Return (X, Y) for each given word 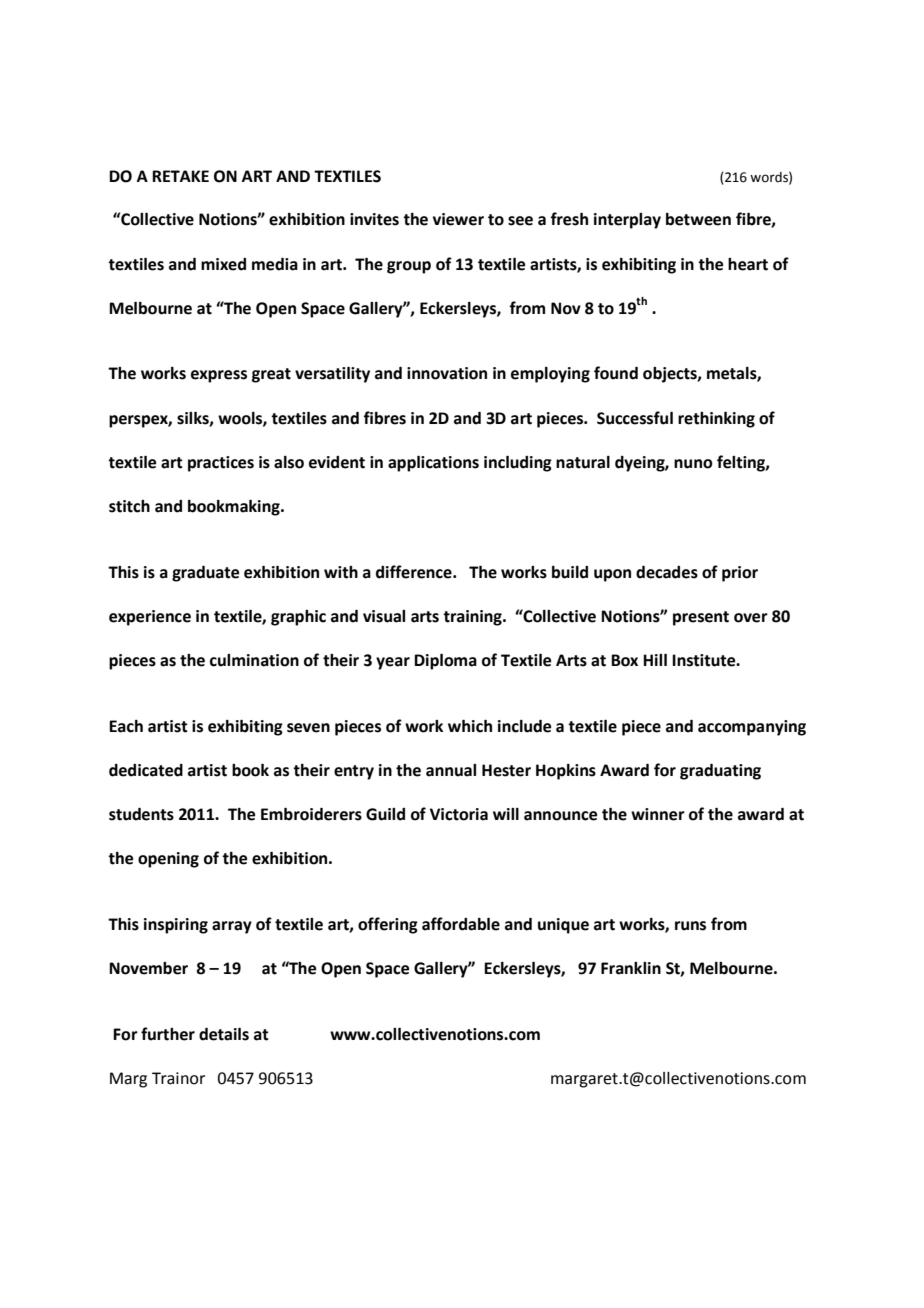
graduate (205, 574)
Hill (655, 660)
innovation (447, 373)
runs (690, 926)
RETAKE (180, 176)
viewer (458, 219)
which (470, 726)
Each (126, 726)
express (219, 376)
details (224, 1034)
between (698, 219)
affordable (461, 924)
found (616, 373)
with (341, 572)
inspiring (176, 926)
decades (667, 572)
